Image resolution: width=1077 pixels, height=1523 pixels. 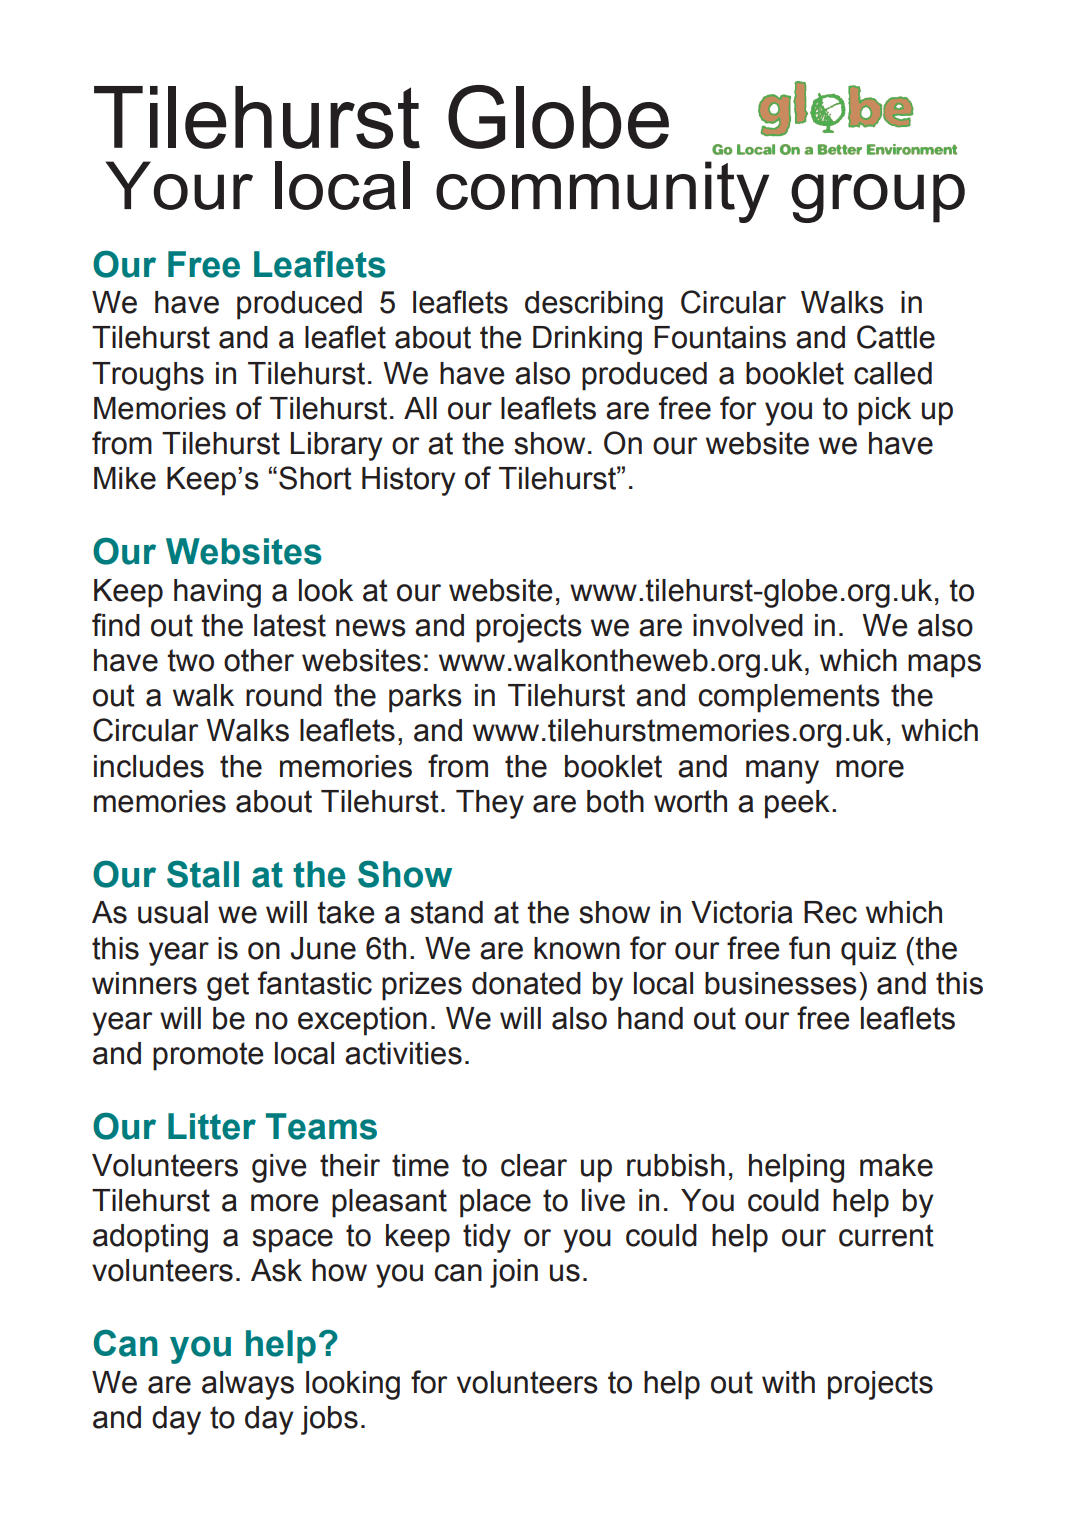 I want to click on group, so click(x=878, y=198).
